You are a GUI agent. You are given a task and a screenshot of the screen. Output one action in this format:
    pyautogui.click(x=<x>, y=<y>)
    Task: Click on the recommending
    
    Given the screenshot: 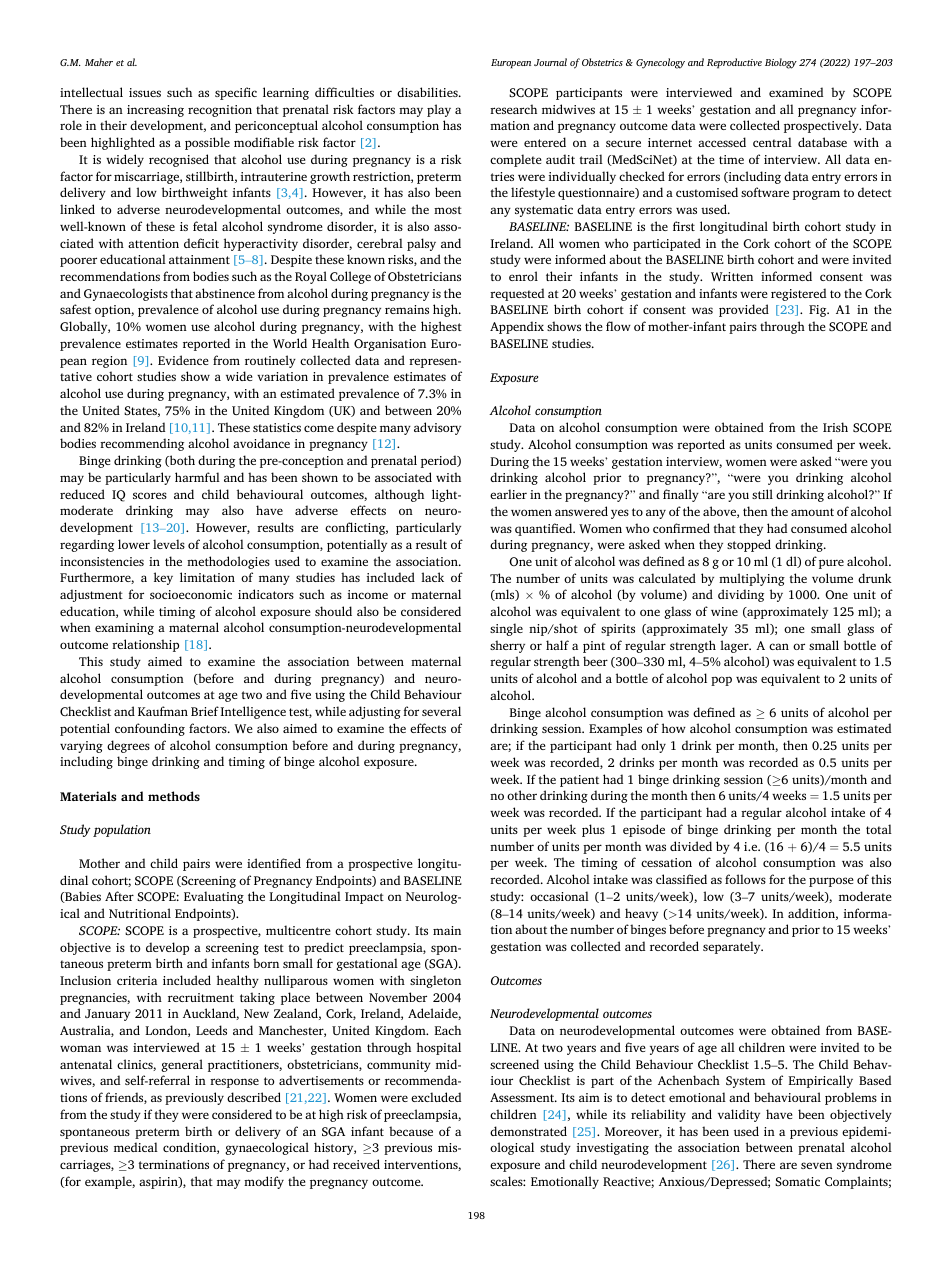 What is the action you would take?
    pyautogui.click(x=142, y=444)
